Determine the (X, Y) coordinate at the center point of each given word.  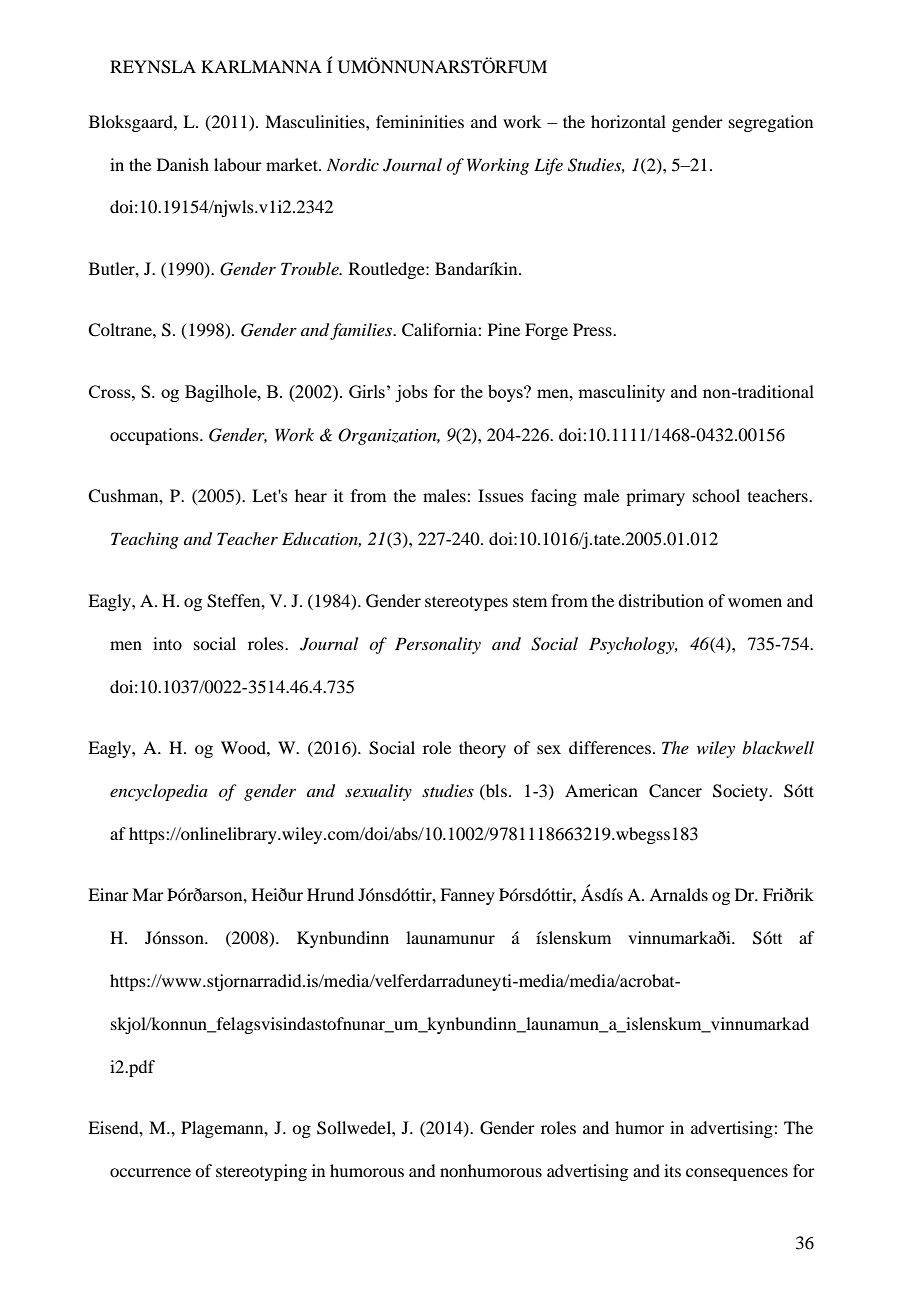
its (672, 1170)
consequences (737, 1174)
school (716, 495)
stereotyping (261, 1172)
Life (548, 166)
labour (238, 164)
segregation (771, 123)
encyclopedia (159, 792)
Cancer (675, 791)
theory (482, 749)
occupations (155, 436)
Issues (501, 495)
